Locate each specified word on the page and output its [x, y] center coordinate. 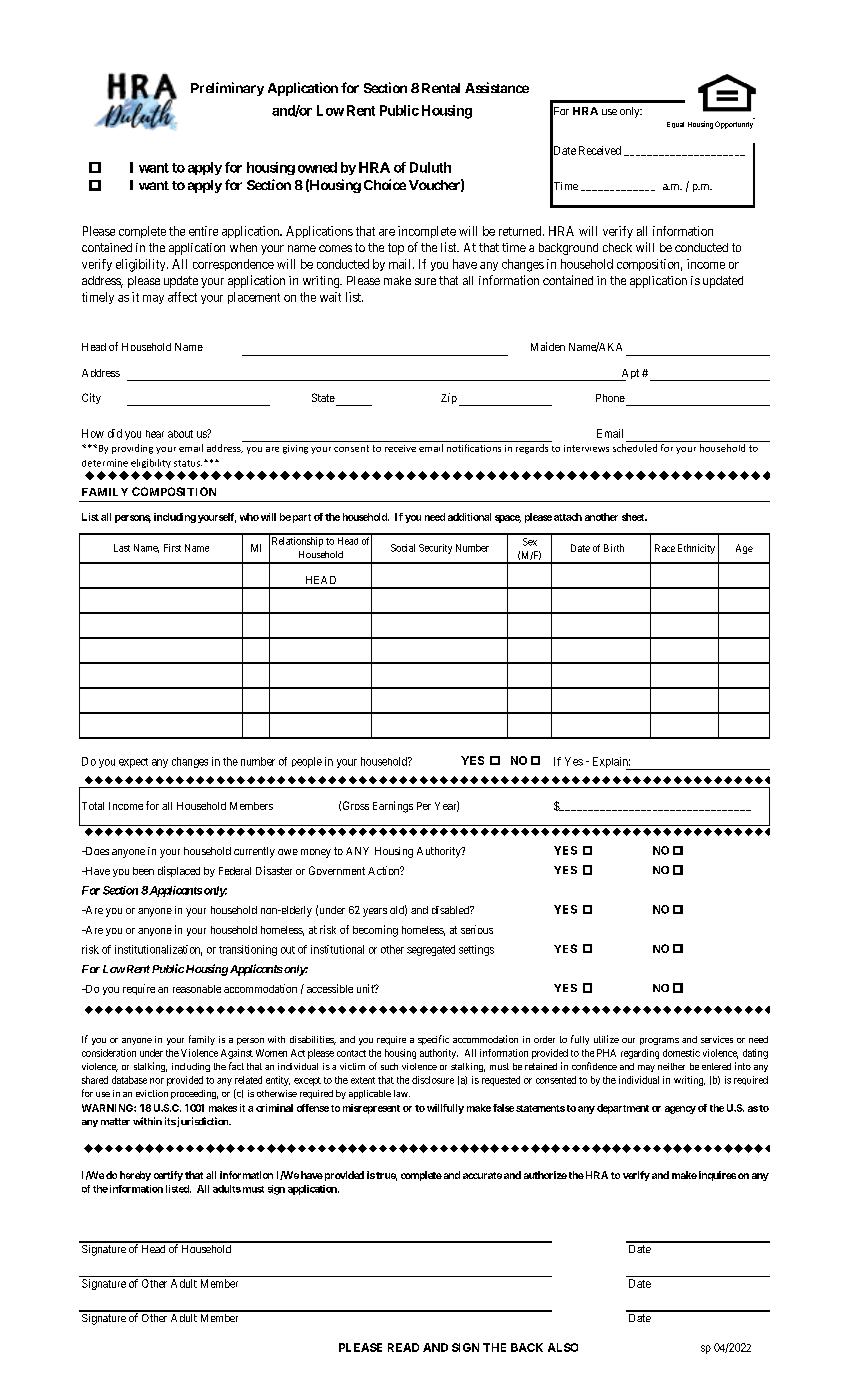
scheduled [635, 448]
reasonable [197, 989]
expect [133, 763]
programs [659, 1041]
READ [403, 1347]
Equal [675, 125]
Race [665, 548]
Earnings [393, 807]
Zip [449, 398]
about [180, 434]
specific [433, 1040]
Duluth [430, 167]
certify [168, 1176]
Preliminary [227, 89]
